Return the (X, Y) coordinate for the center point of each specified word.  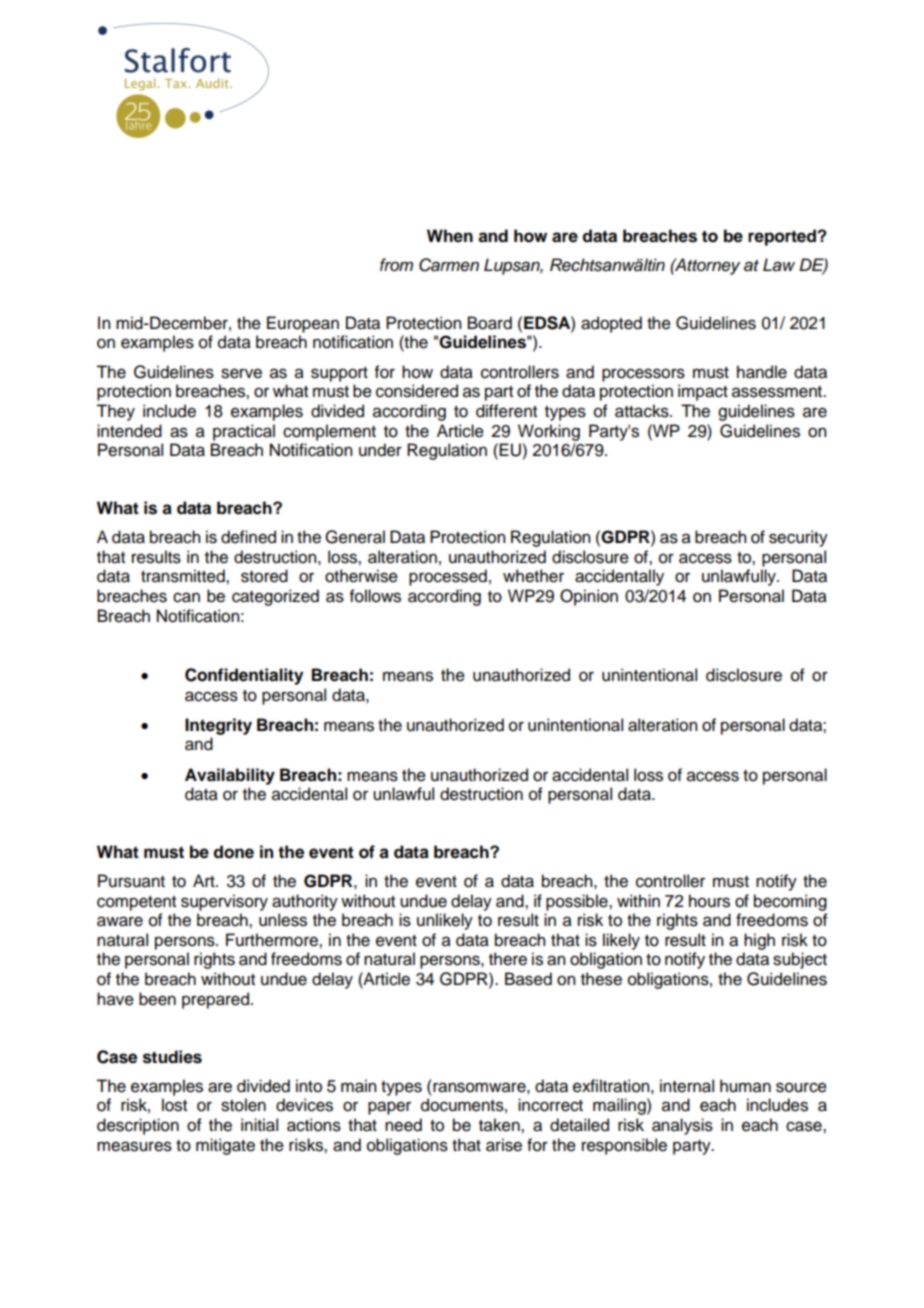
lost (174, 1105)
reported (783, 237)
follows (375, 596)
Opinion (589, 597)
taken (500, 1125)
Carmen (449, 265)
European (303, 324)
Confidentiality (244, 676)
